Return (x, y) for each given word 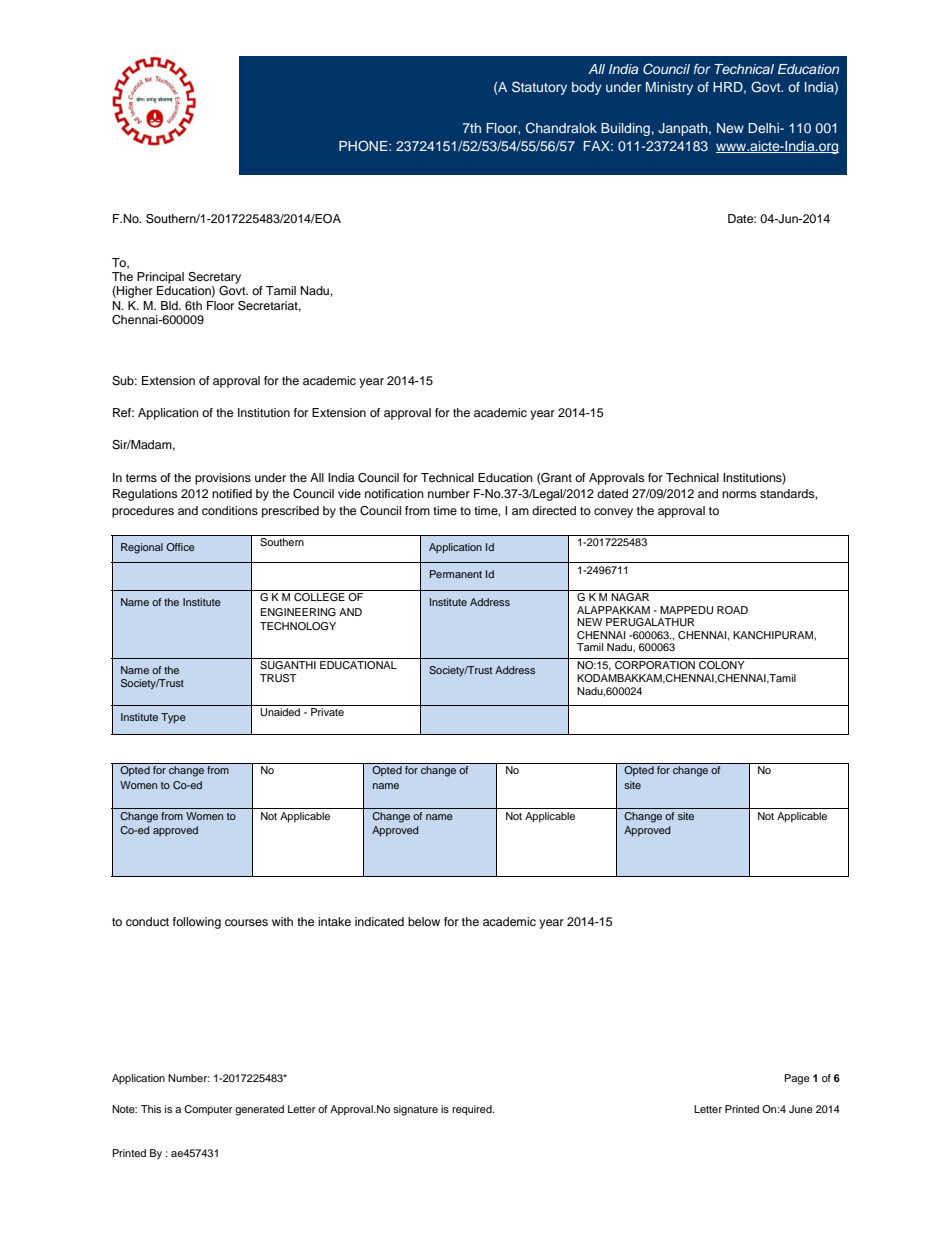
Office (180, 547)
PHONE (364, 146)
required (473, 1110)
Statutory (539, 88)
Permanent (456, 574)
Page (797, 1079)
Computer (208, 1110)
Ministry (669, 88)
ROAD (732, 610)
